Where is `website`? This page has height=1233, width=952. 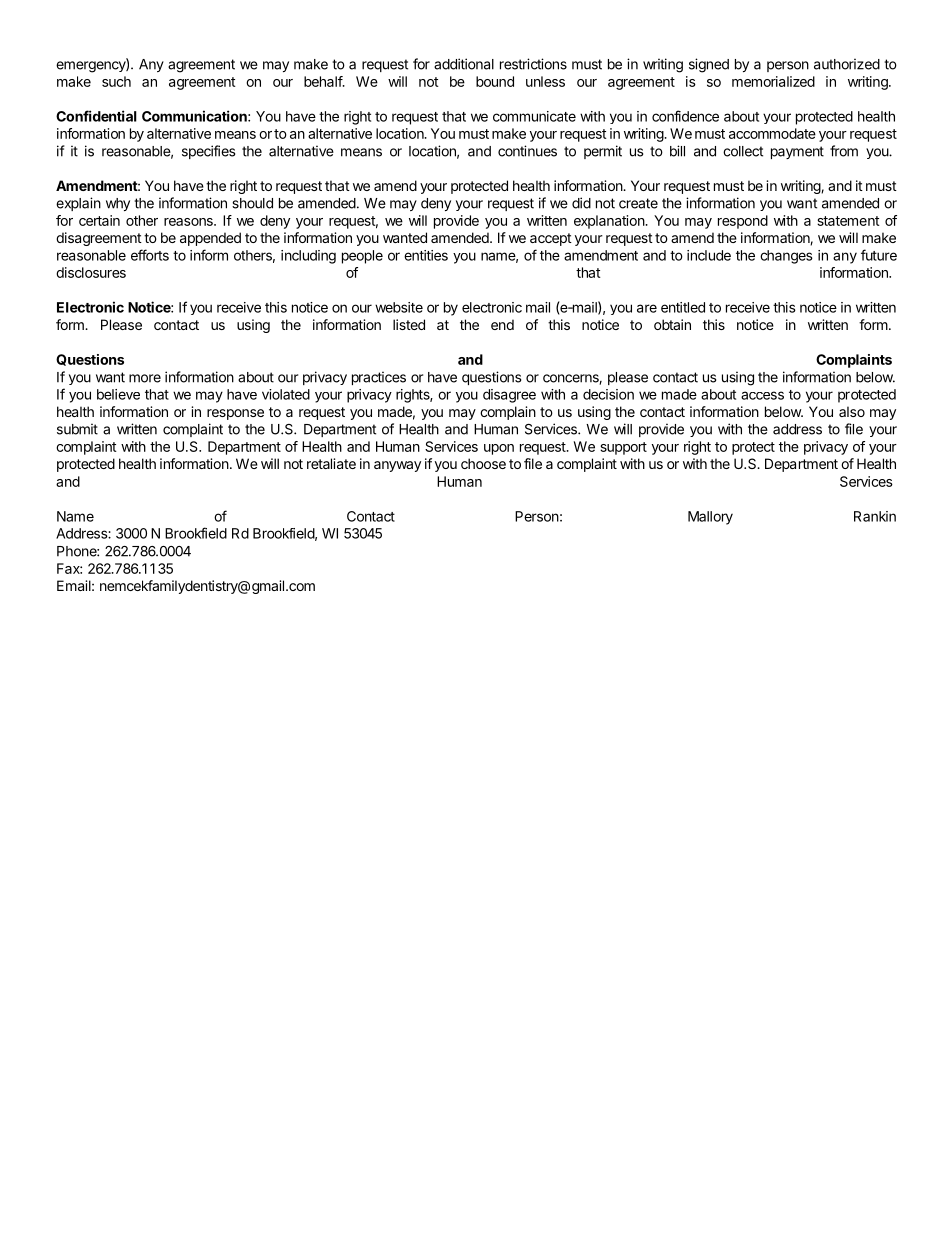
website is located at coordinates (399, 307).
